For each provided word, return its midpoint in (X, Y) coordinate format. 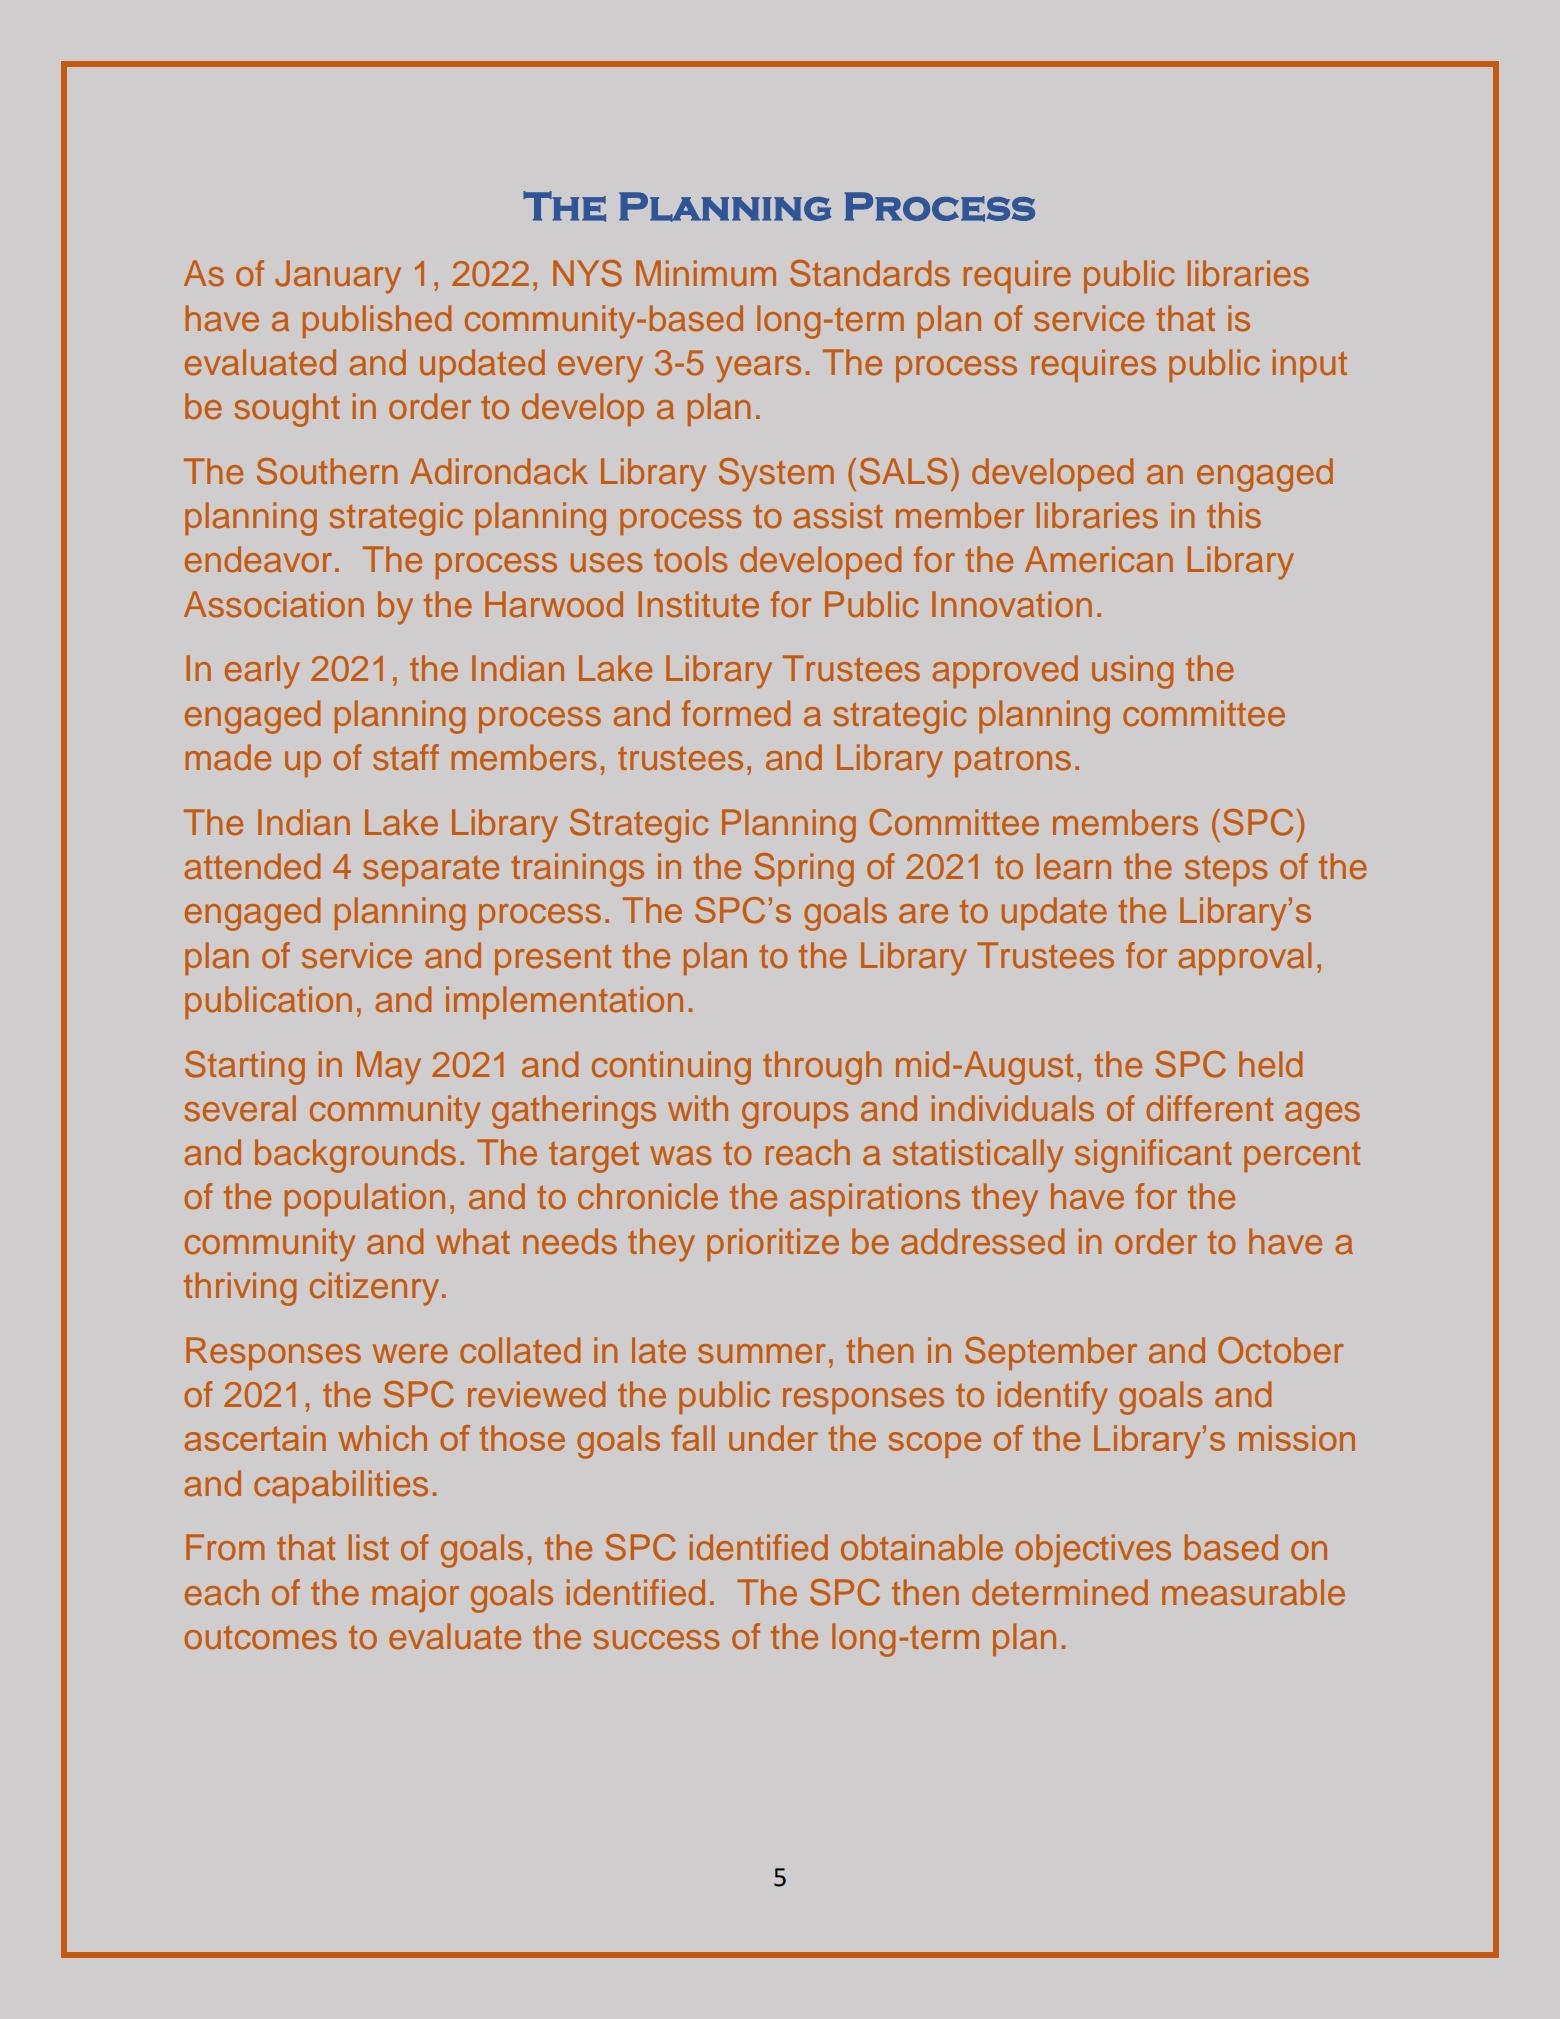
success (656, 1640)
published (376, 321)
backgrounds (355, 1156)
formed (736, 713)
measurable (1253, 1592)
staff (406, 757)
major (415, 1596)
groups (795, 1115)
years (758, 369)
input (1309, 365)
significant (1153, 1156)
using (1132, 672)
